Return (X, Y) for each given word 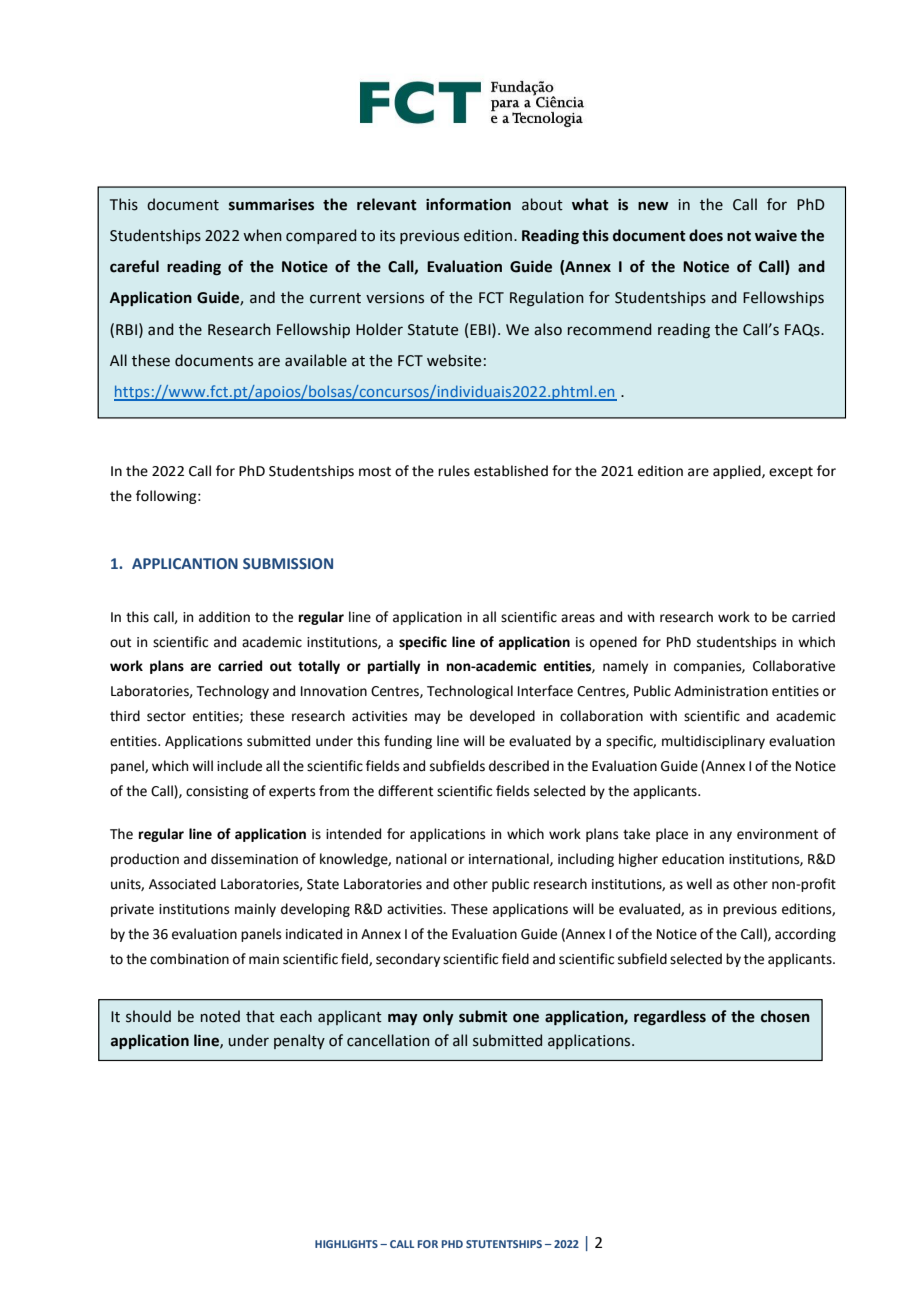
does (706, 235)
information (468, 204)
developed (502, 717)
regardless (670, 1018)
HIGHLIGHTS (346, 1244)
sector (166, 717)
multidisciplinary (713, 742)
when (262, 235)
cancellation (388, 1040)
